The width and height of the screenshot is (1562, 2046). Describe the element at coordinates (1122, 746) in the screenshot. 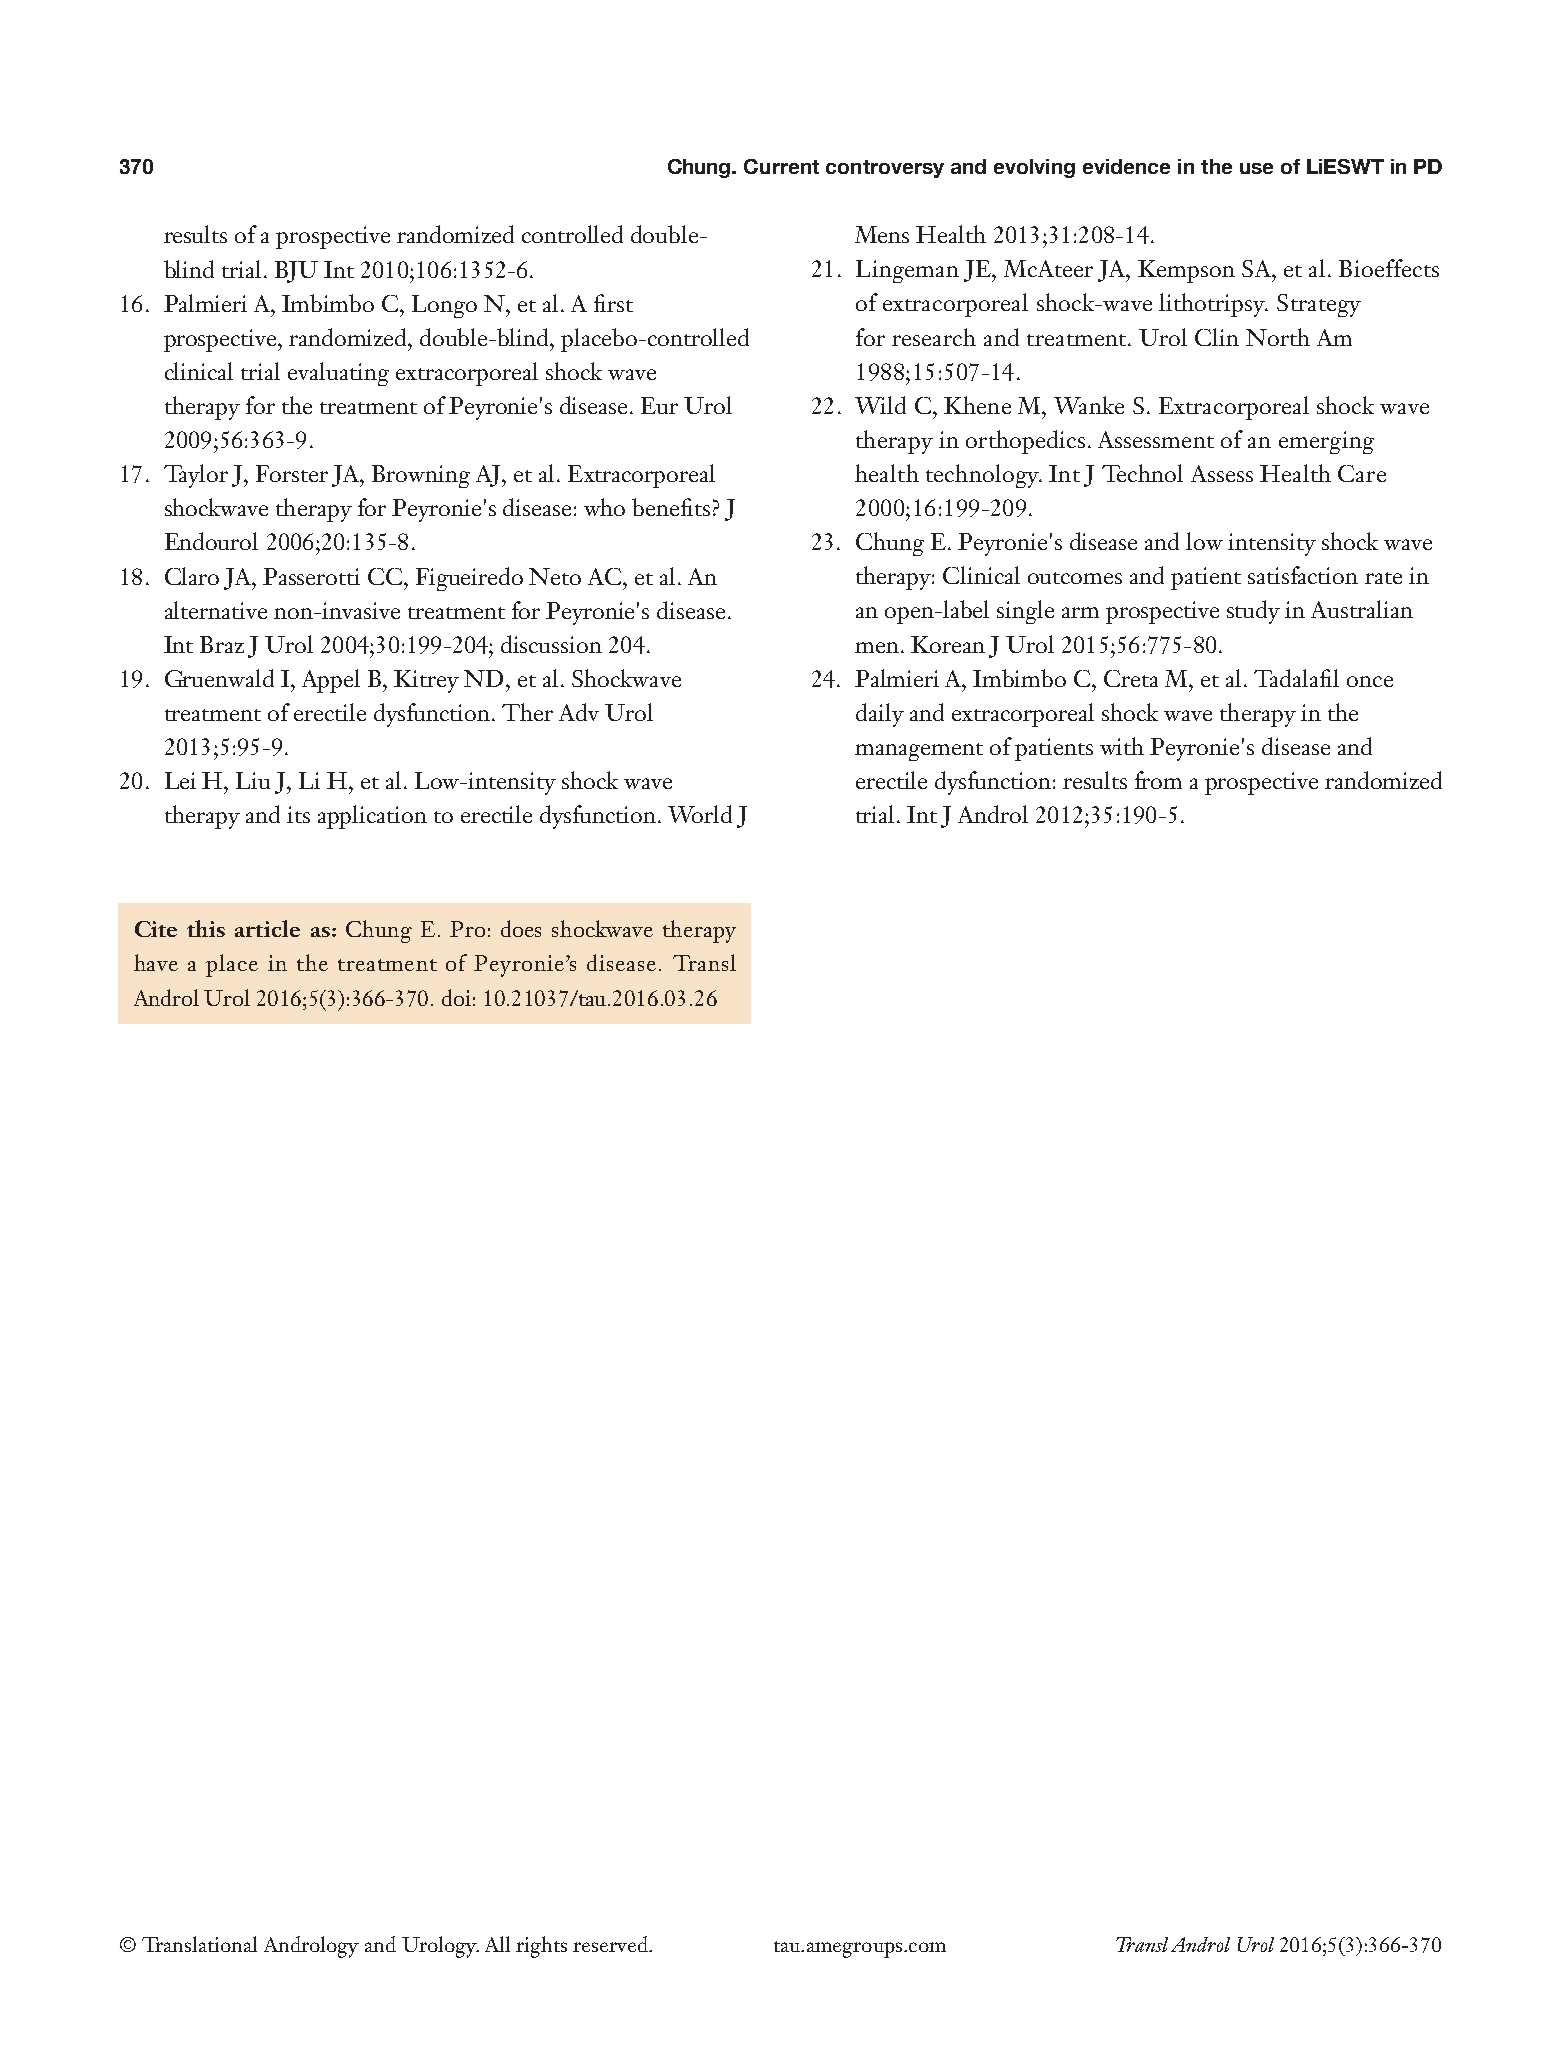

I see `with` at that location.
